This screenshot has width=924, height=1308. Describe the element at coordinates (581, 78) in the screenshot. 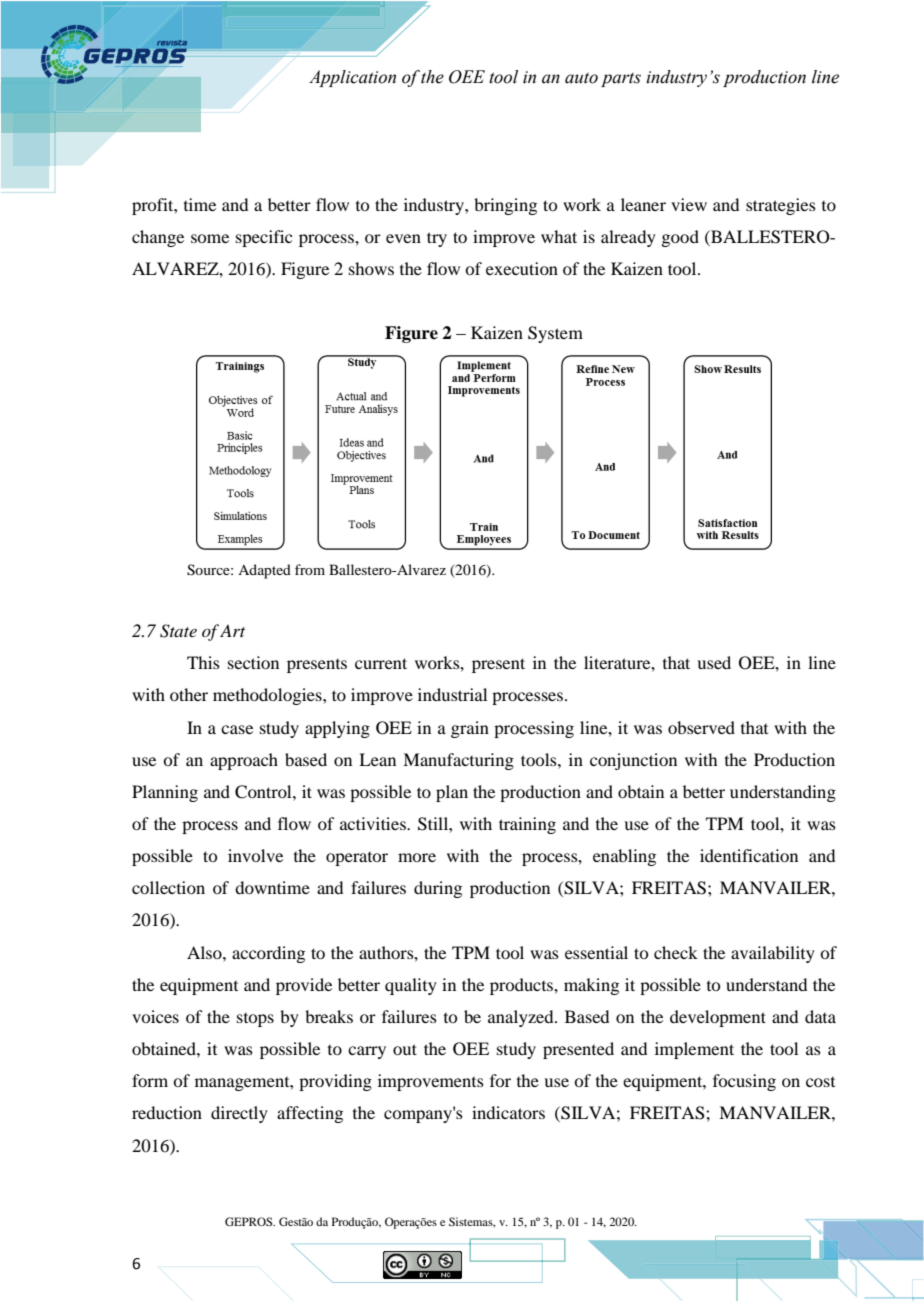

I see `auto` at that location.
